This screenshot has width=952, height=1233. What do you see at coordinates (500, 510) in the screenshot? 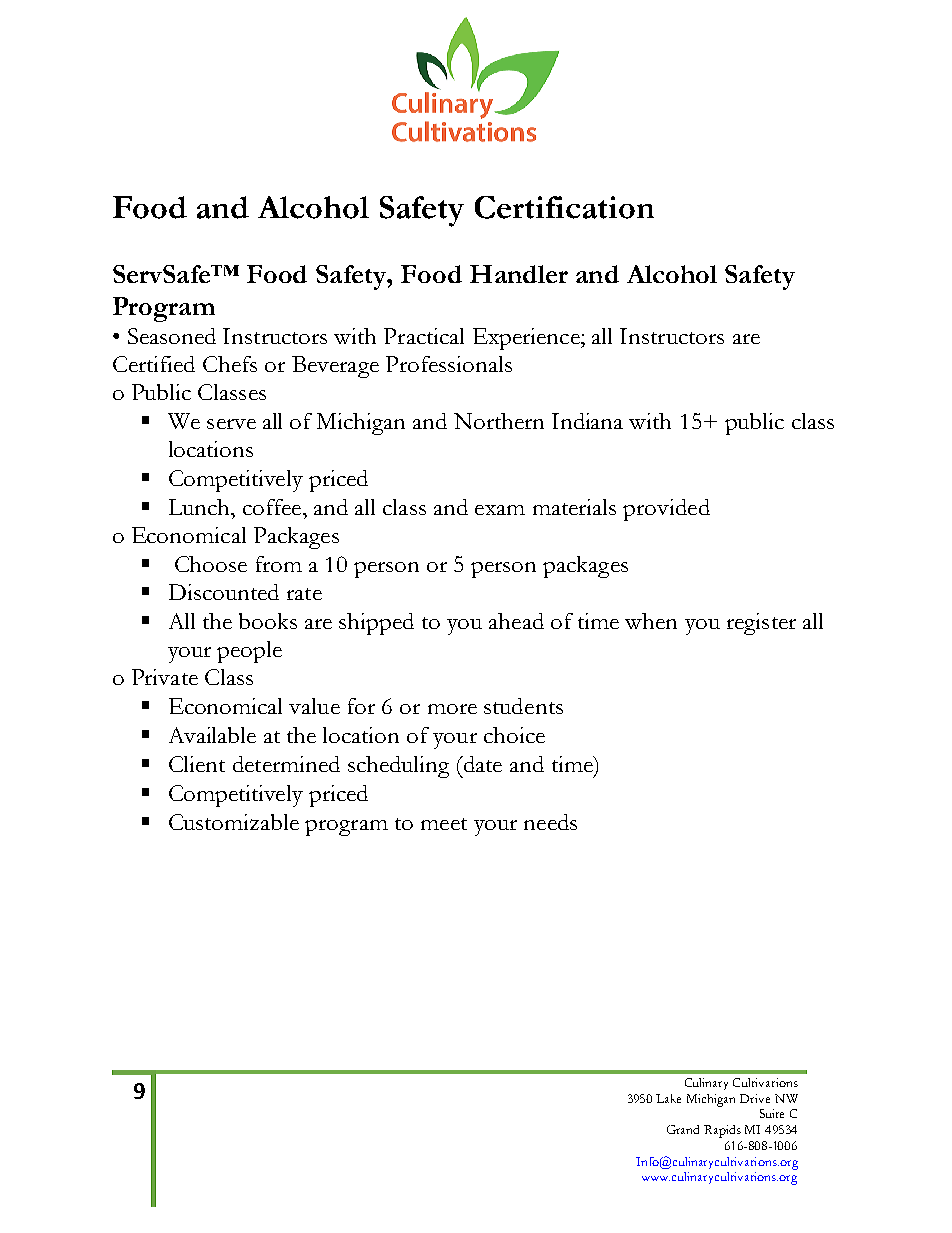
I see `exam` at bounding box center [500, 510].
